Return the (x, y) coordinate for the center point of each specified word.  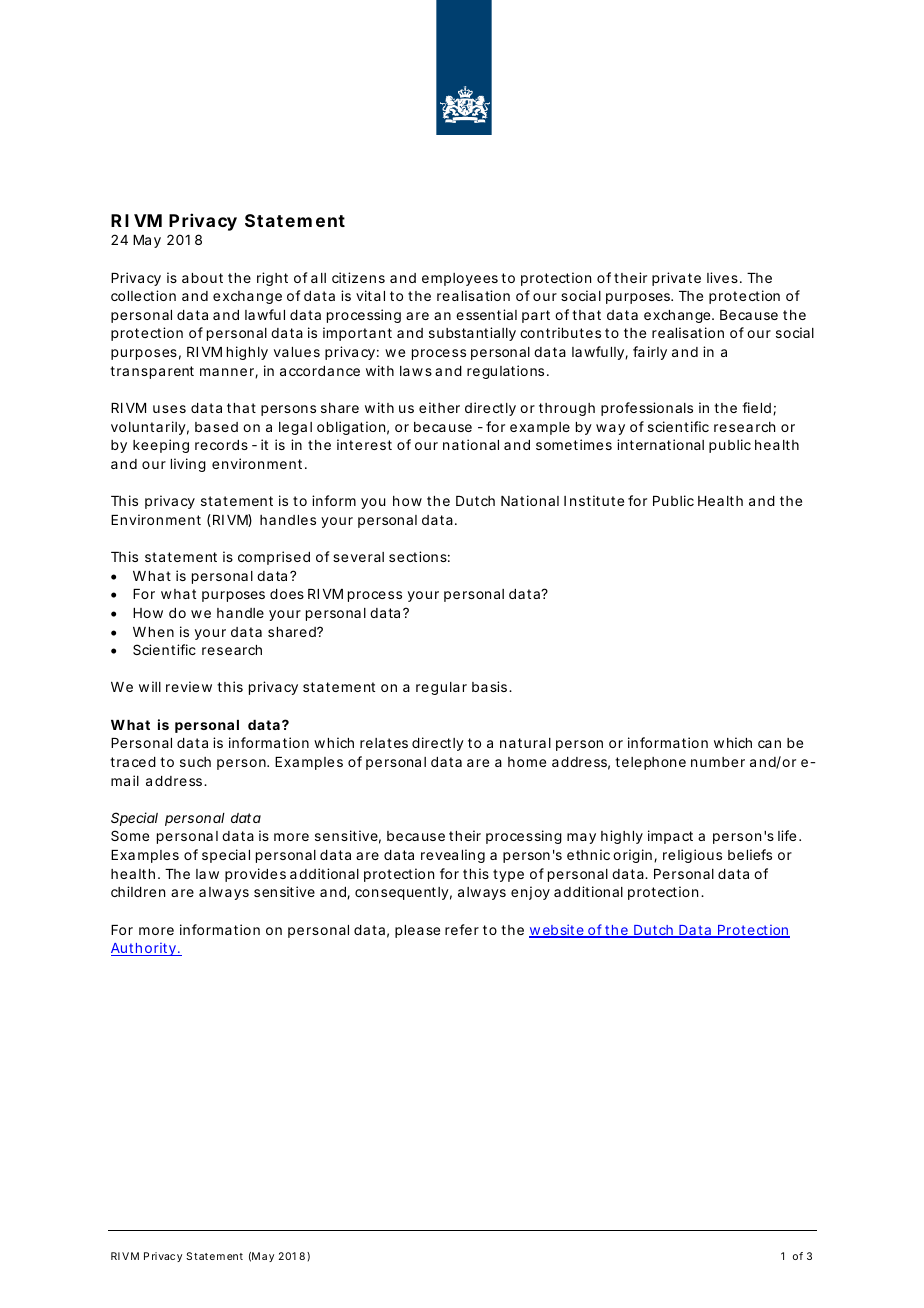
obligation (353, 428)
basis (492, 686)
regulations (508, 372)
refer (464, 929)
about (205, 278)
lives (724, 277)
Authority (146, 949)
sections (419, 556)
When (153, 632)
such (195, 762)
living (188, 465)
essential (486, 314)
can (769, 744)
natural (525, 743)
